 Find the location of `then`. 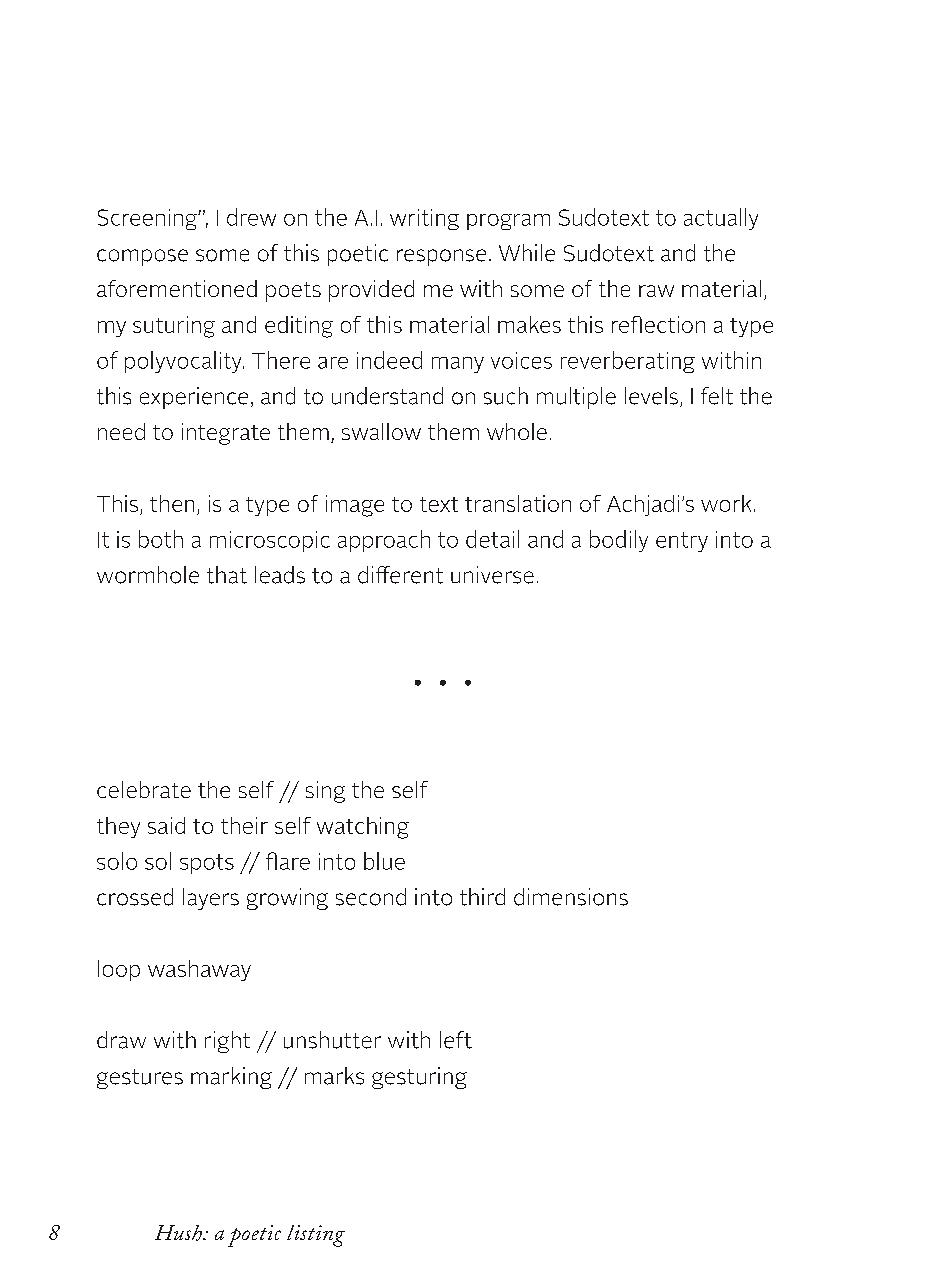

then is located at coordinates (172, 503).
